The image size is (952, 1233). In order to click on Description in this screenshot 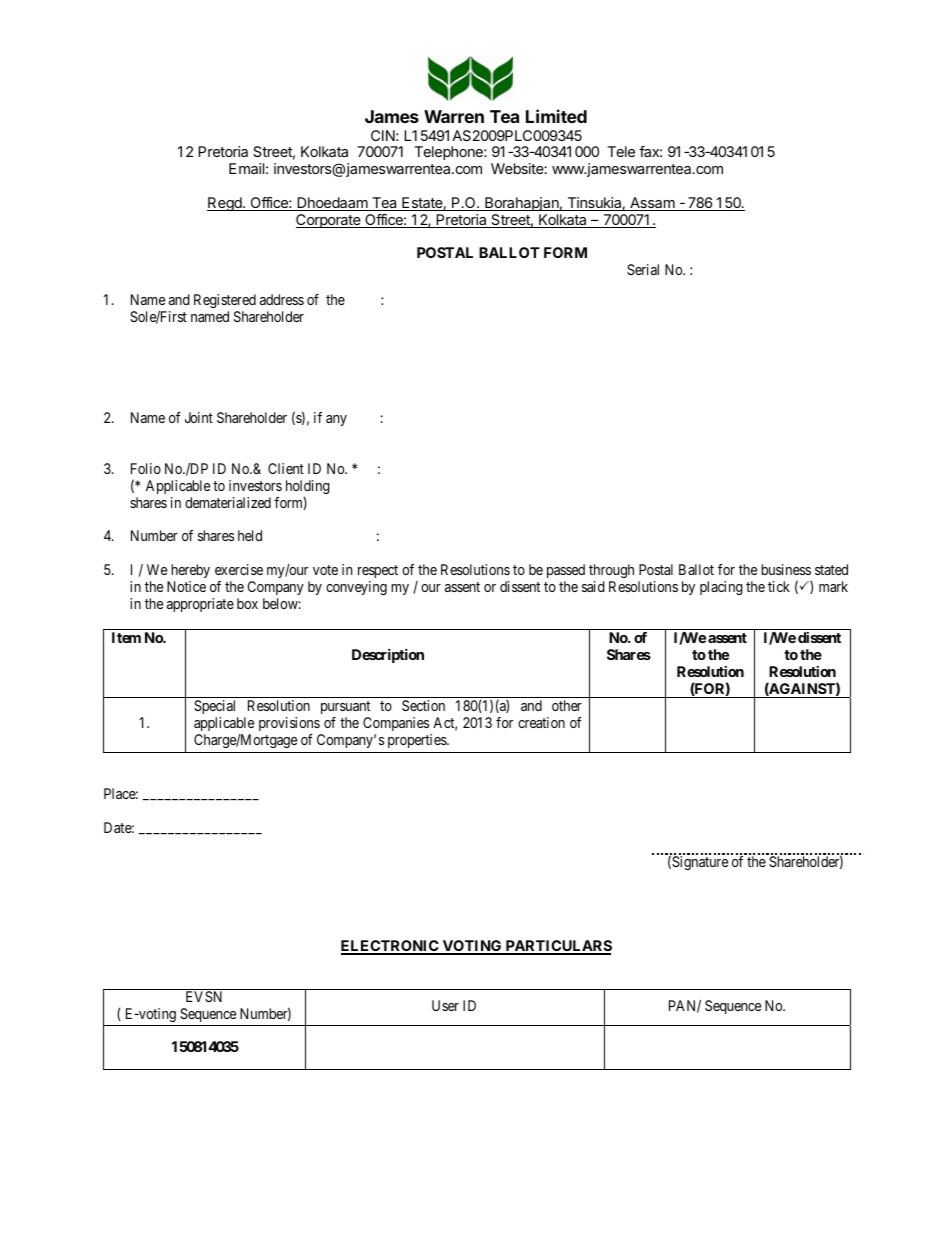, I will do `click(388, 656)`.
